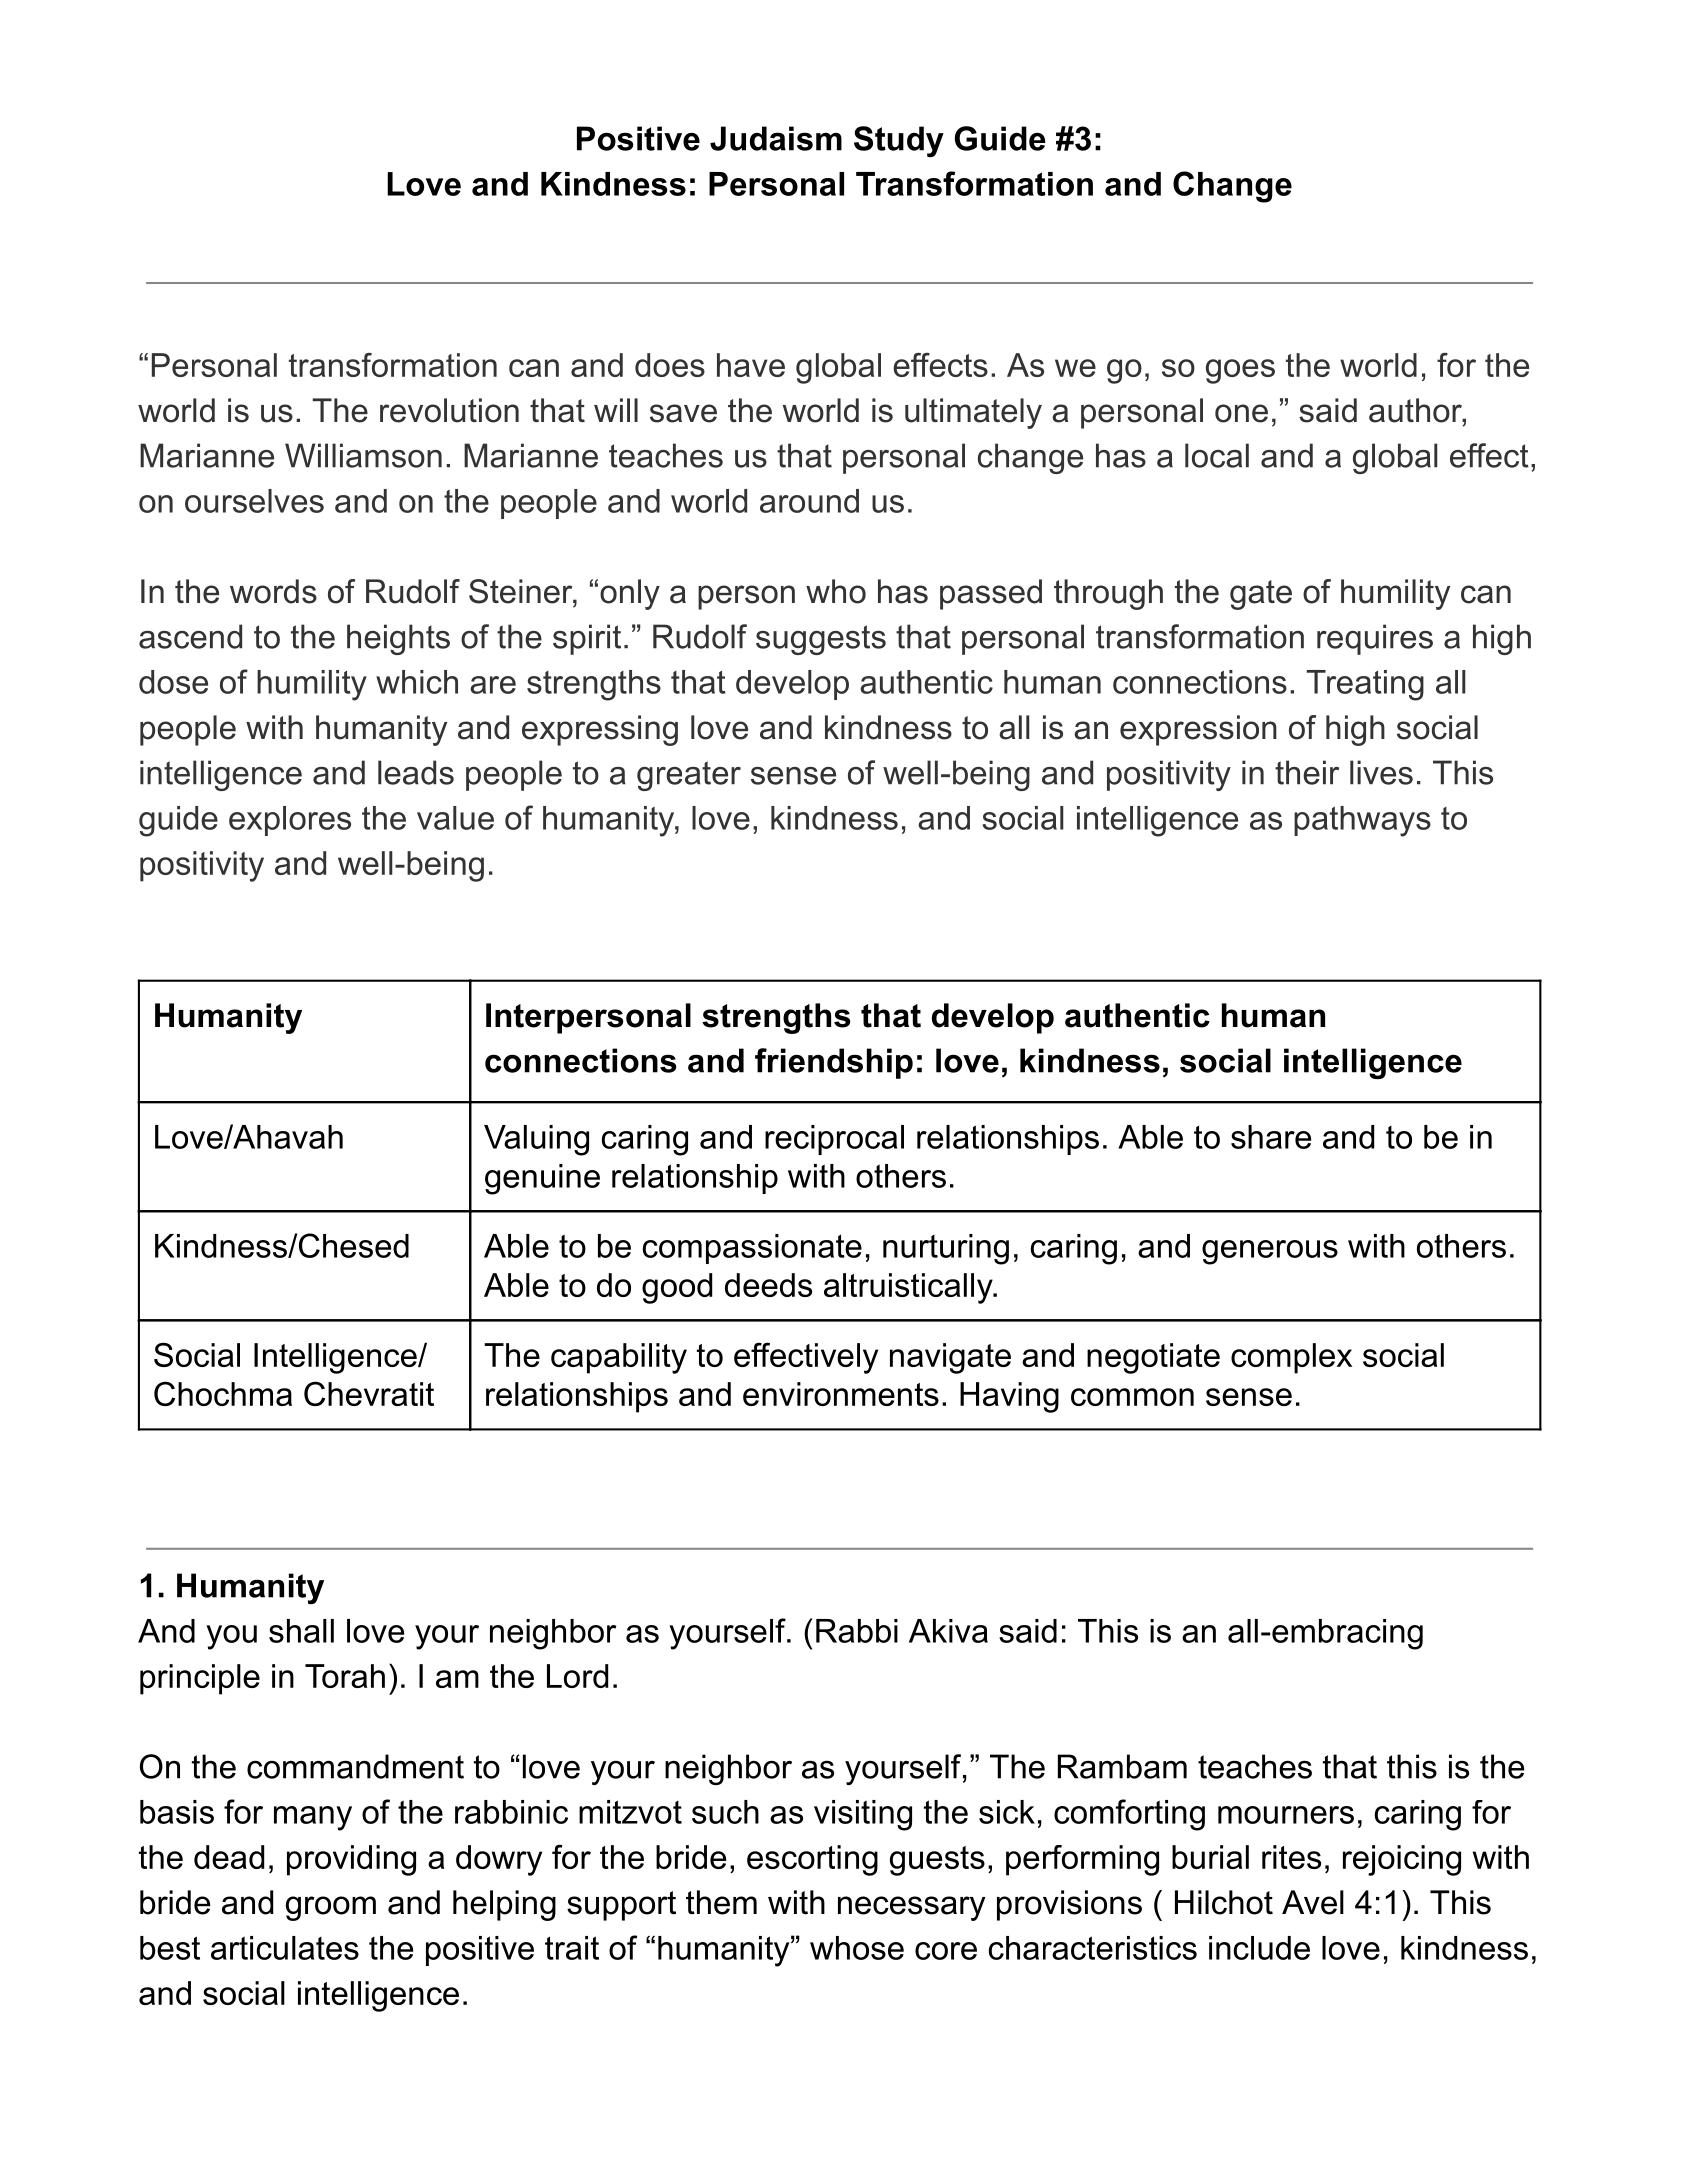 Image resolution: width=1682 pixels, height=2177 pixels. Describe the element at coordinates (449, 410) in the document. I see `revolution` at that location.
